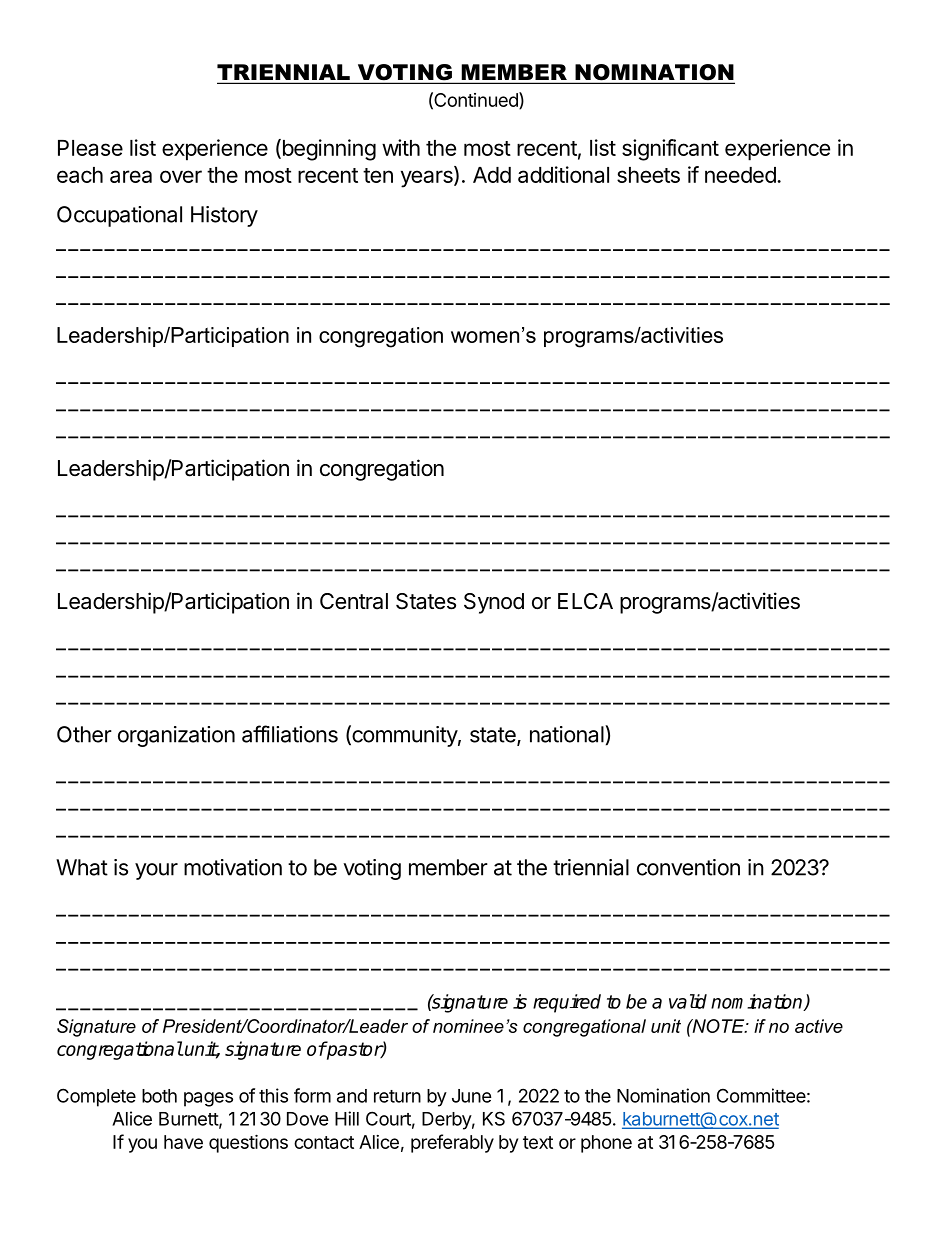 The height and width of the screenshot is (1233, 952). I want to click on convention, so click(688, 867).
